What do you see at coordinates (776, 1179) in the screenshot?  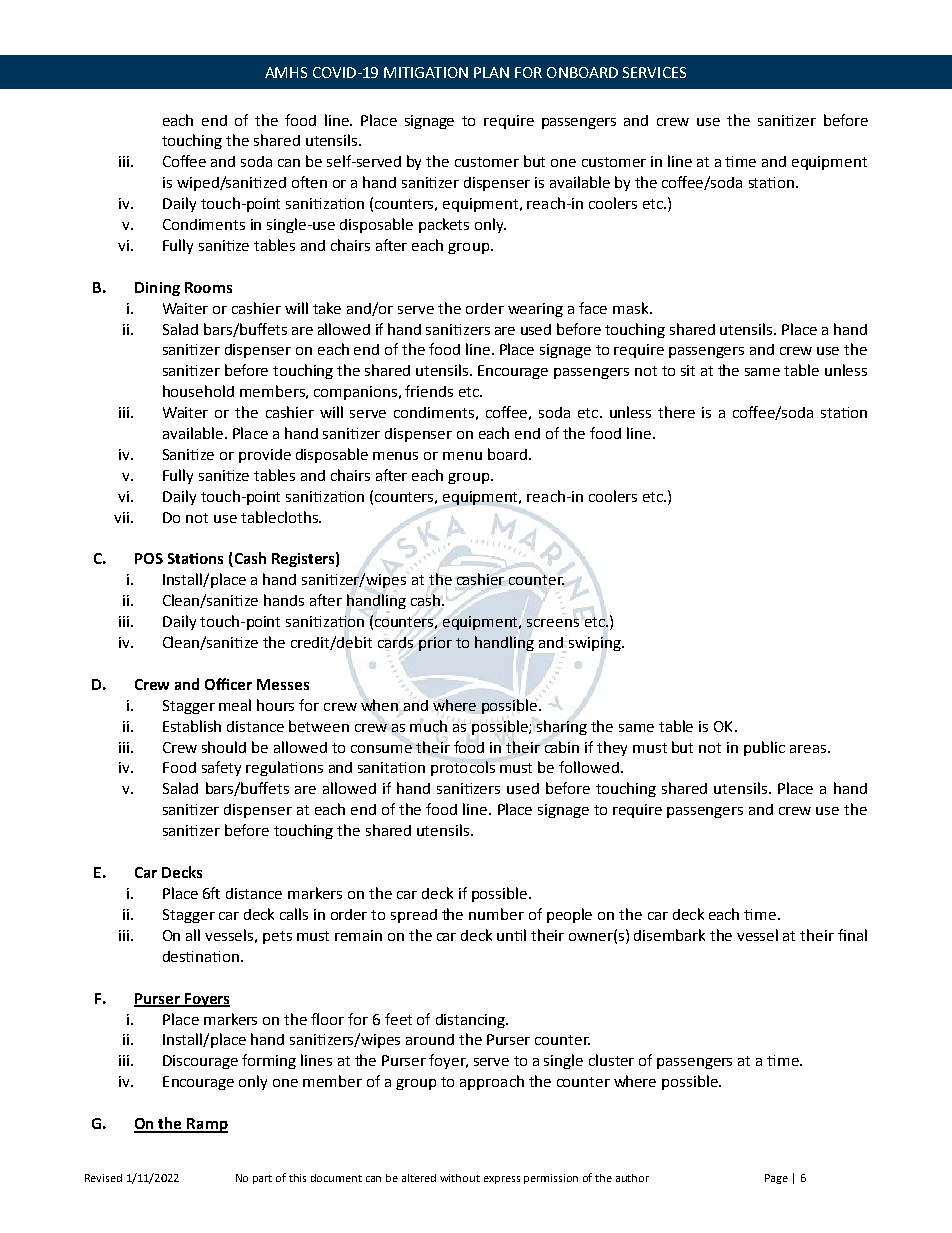 I see `Page` at bounding box center [776, 1179].
